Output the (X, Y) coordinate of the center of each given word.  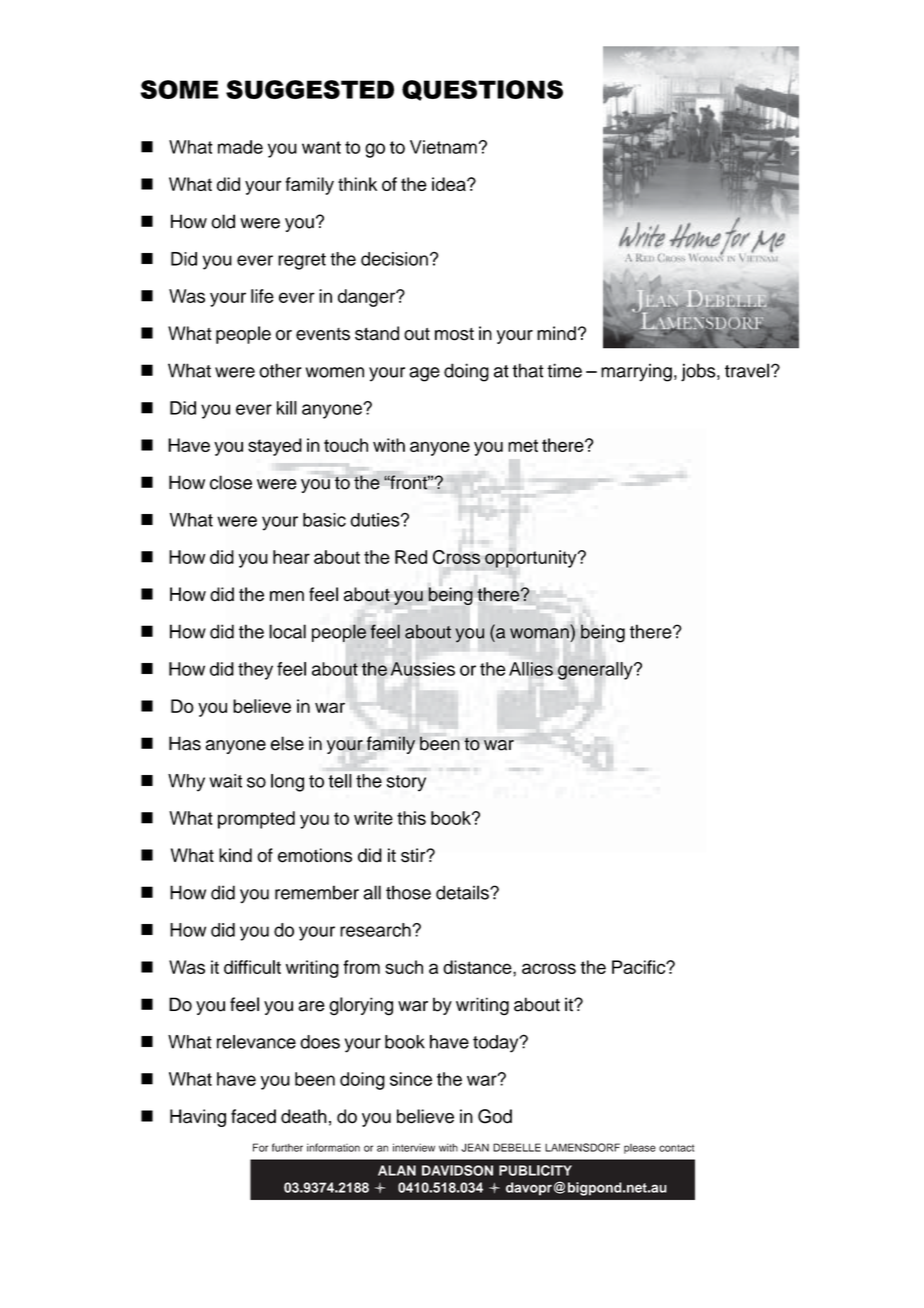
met (523, 445)
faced (253, 1116)
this (411, 818)
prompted (256, 820)
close (231, 482)
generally (596, 671)
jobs (699, 372)
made (240, 147)
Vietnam (443, 147)
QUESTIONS (482, 90)
